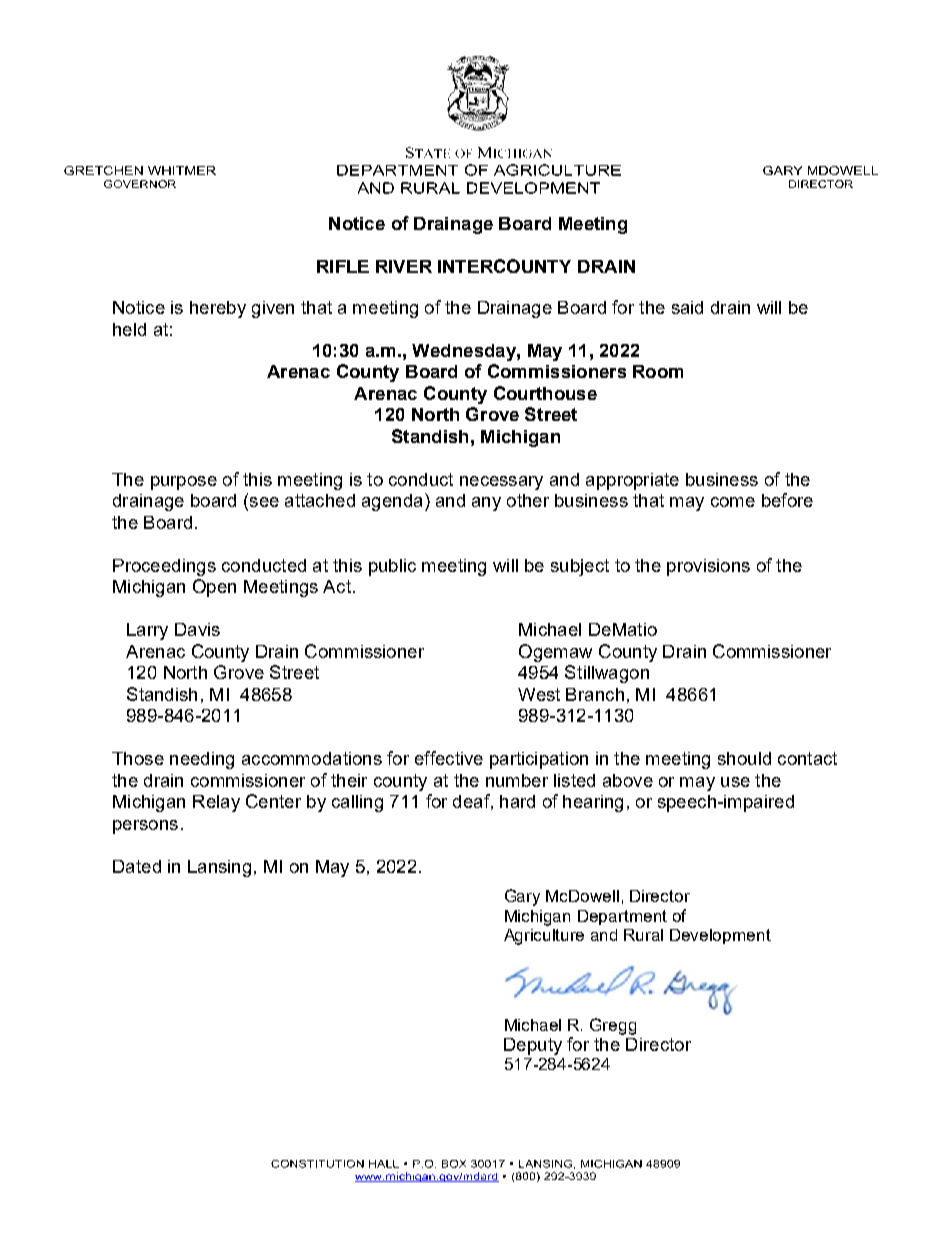 Image resolution: width=952 pixels, height=1233 pixels. I want to click on RIVER, so click(404, 266).
